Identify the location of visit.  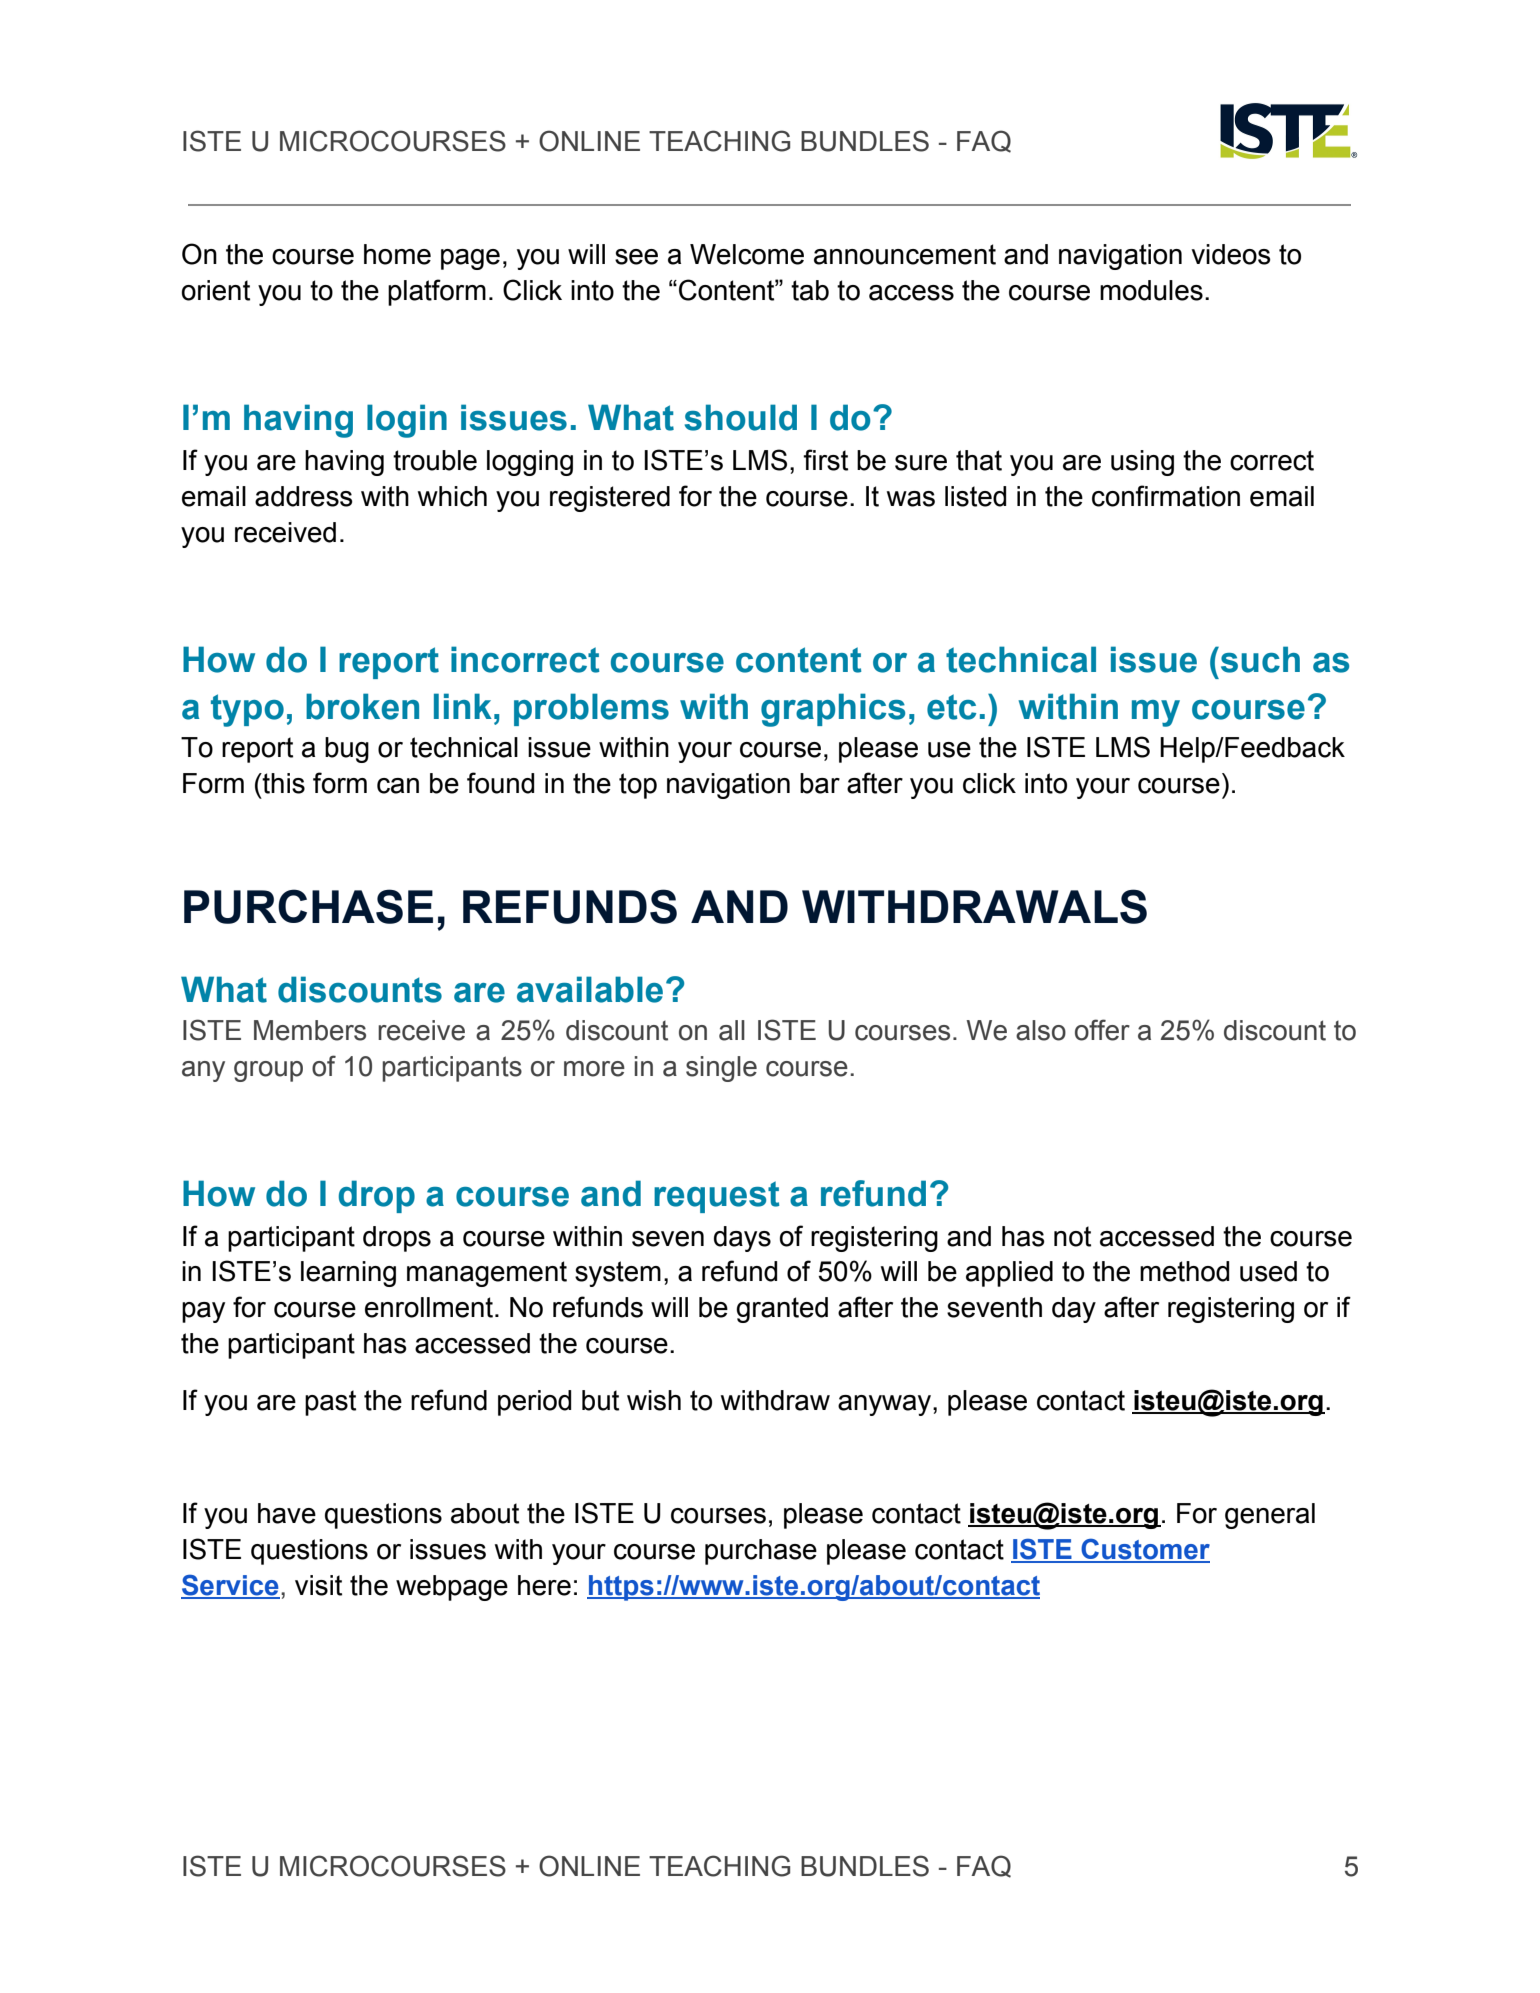
(318, 1585).
